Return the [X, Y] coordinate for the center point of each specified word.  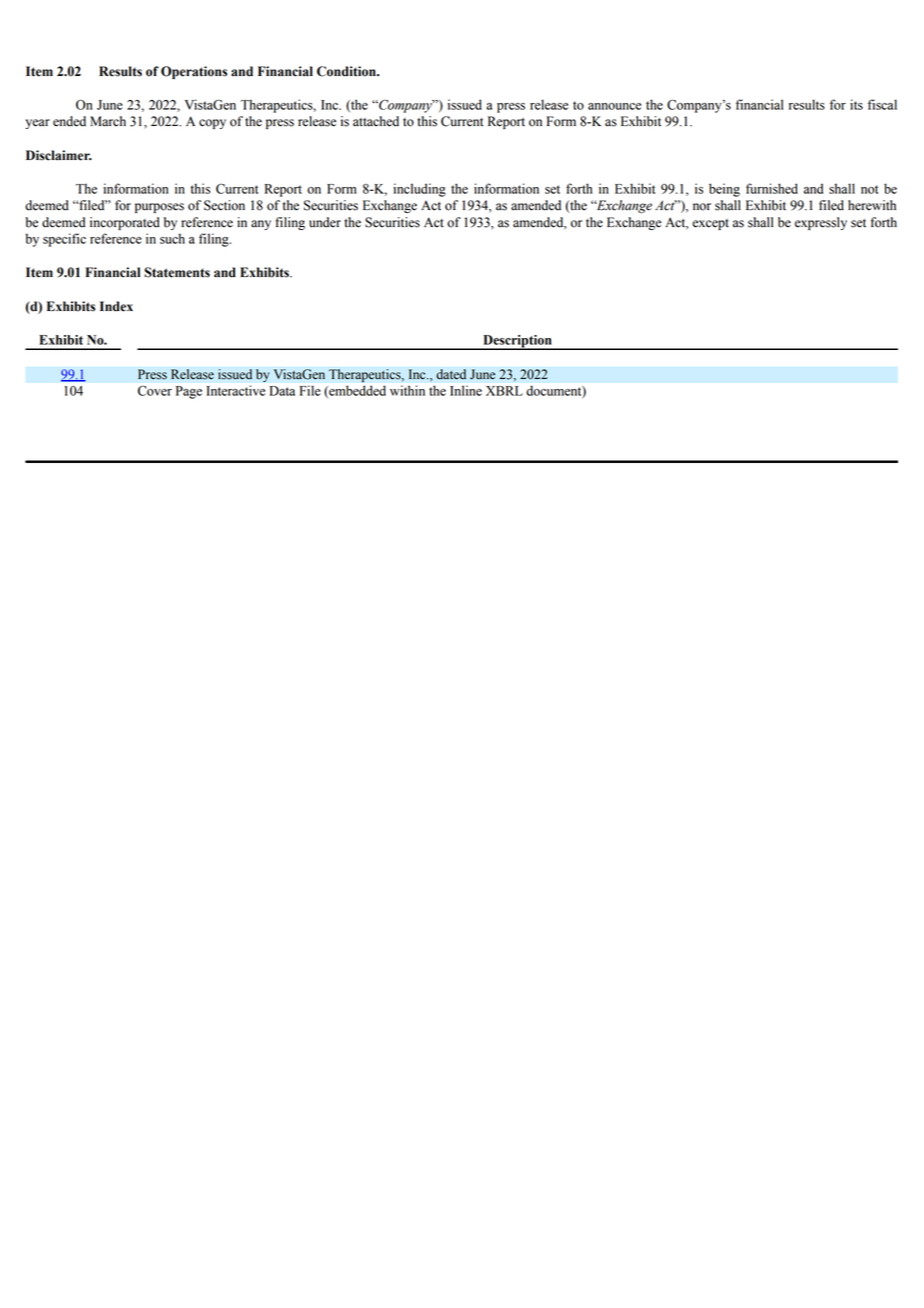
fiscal [882, 104]
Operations [194, 72]
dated [451, 374]
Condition [347, 71]
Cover [155, 391]
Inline [466, 390]
